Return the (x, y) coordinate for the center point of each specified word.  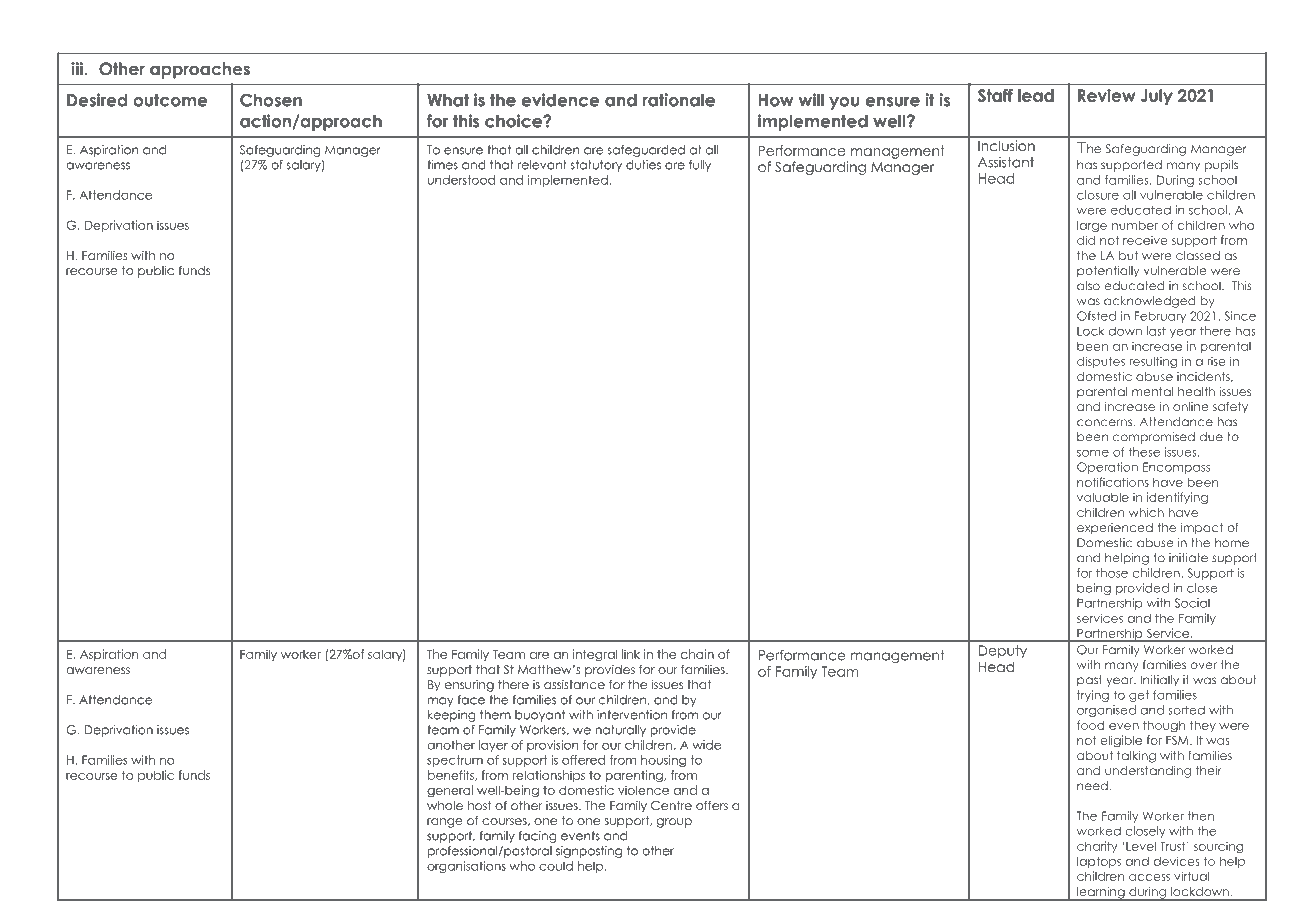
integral (595, 655)
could (556, 866)
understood (461, 180)
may (440, 702)
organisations (466, 867)
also (1088, 286)
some (1093, 453)
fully (700, 166)
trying (1093, 696)
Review (1106, 95)
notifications (1113, 482)
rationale (679, 100)
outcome (170, 100)
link (631, 654)
